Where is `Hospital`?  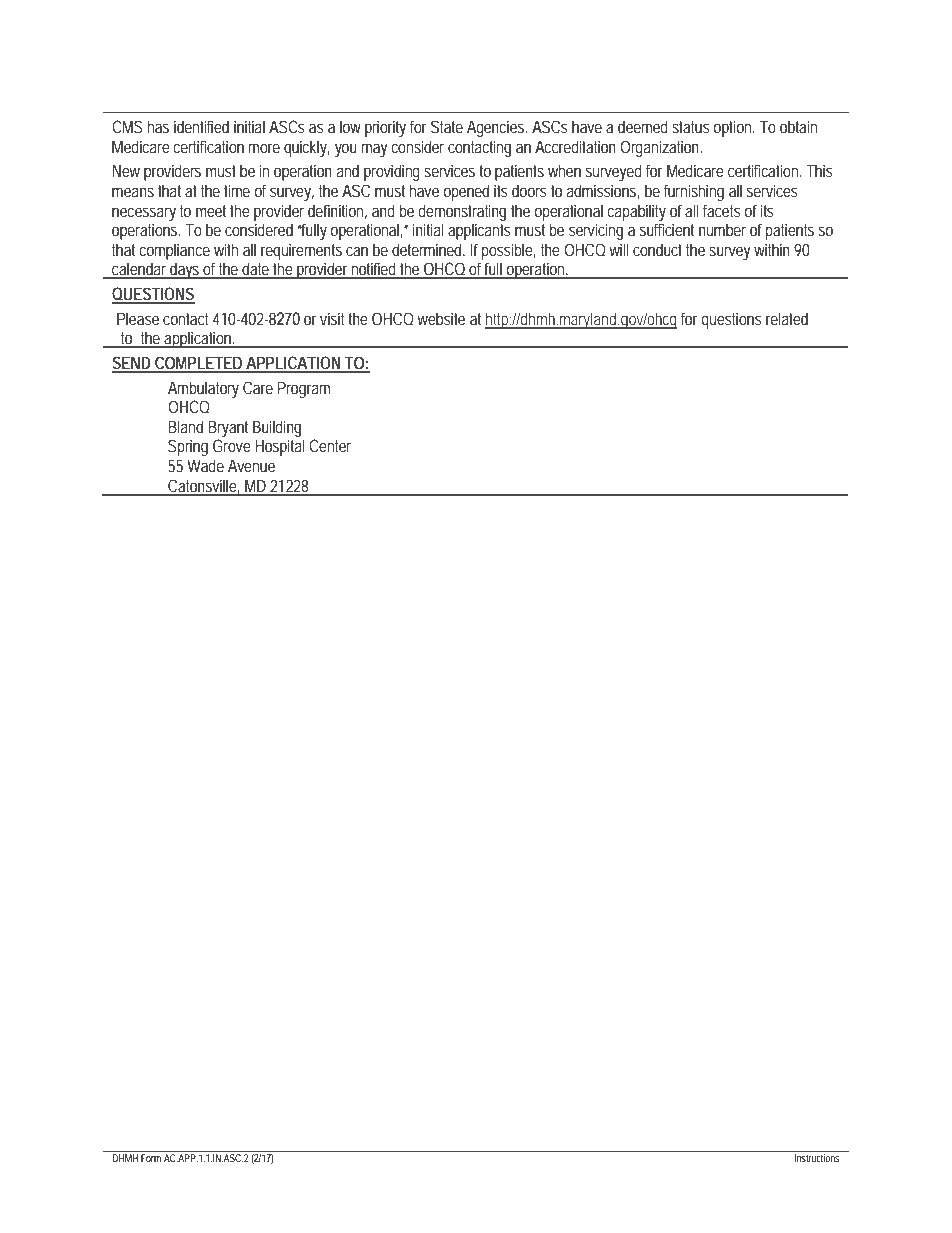 Hospital is located at coordinates (280, 447).
